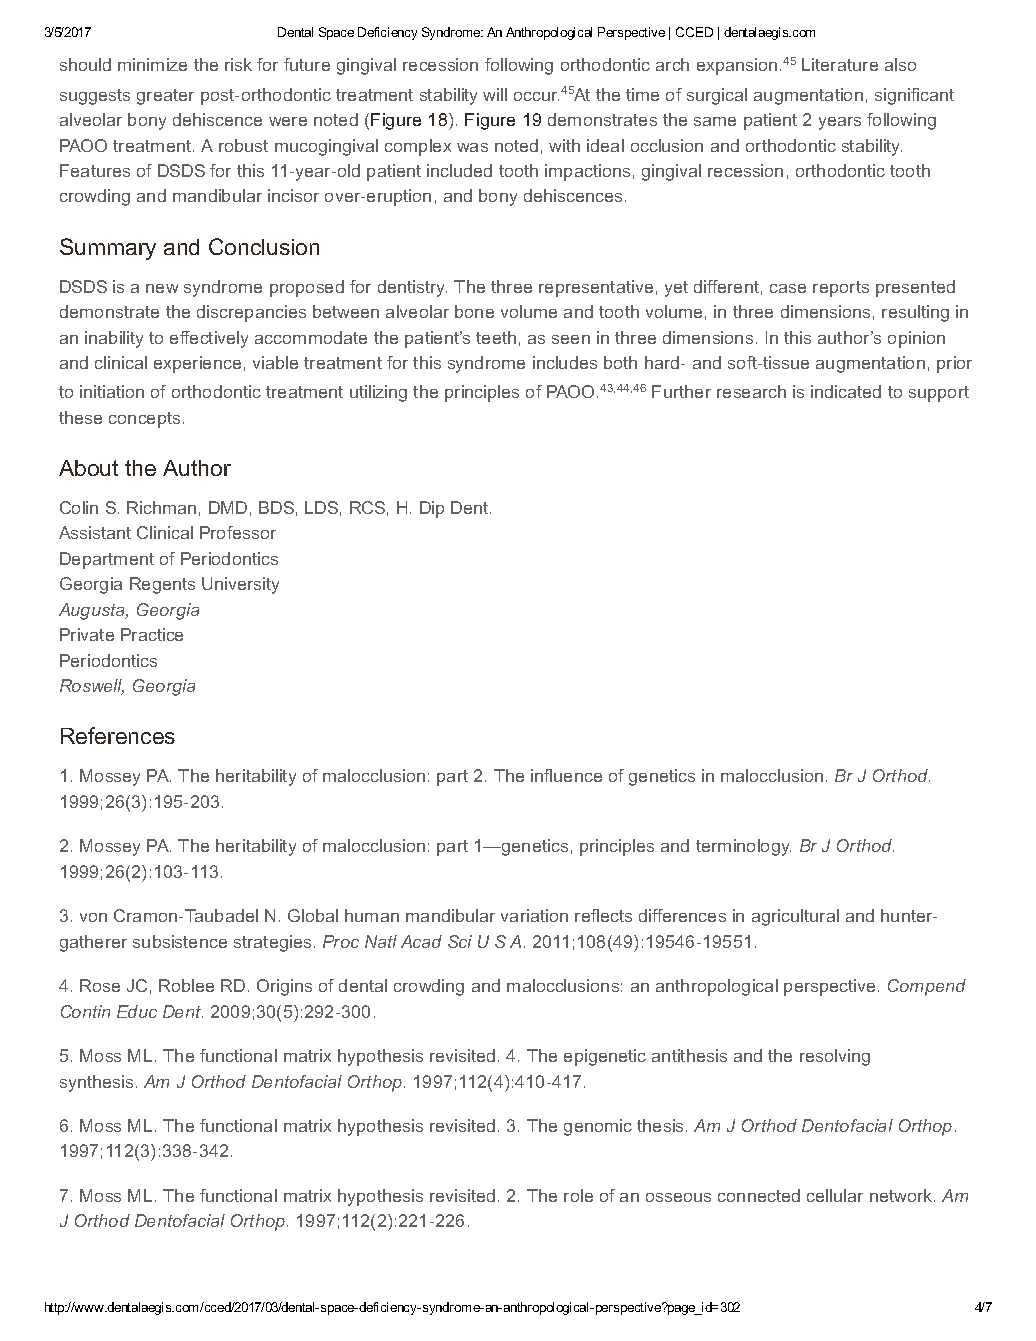 This screenshot has height=1341, width=1036. Describe the element at coordinates (795, 917) in the screenshot. I see `agricultural` at that location.
